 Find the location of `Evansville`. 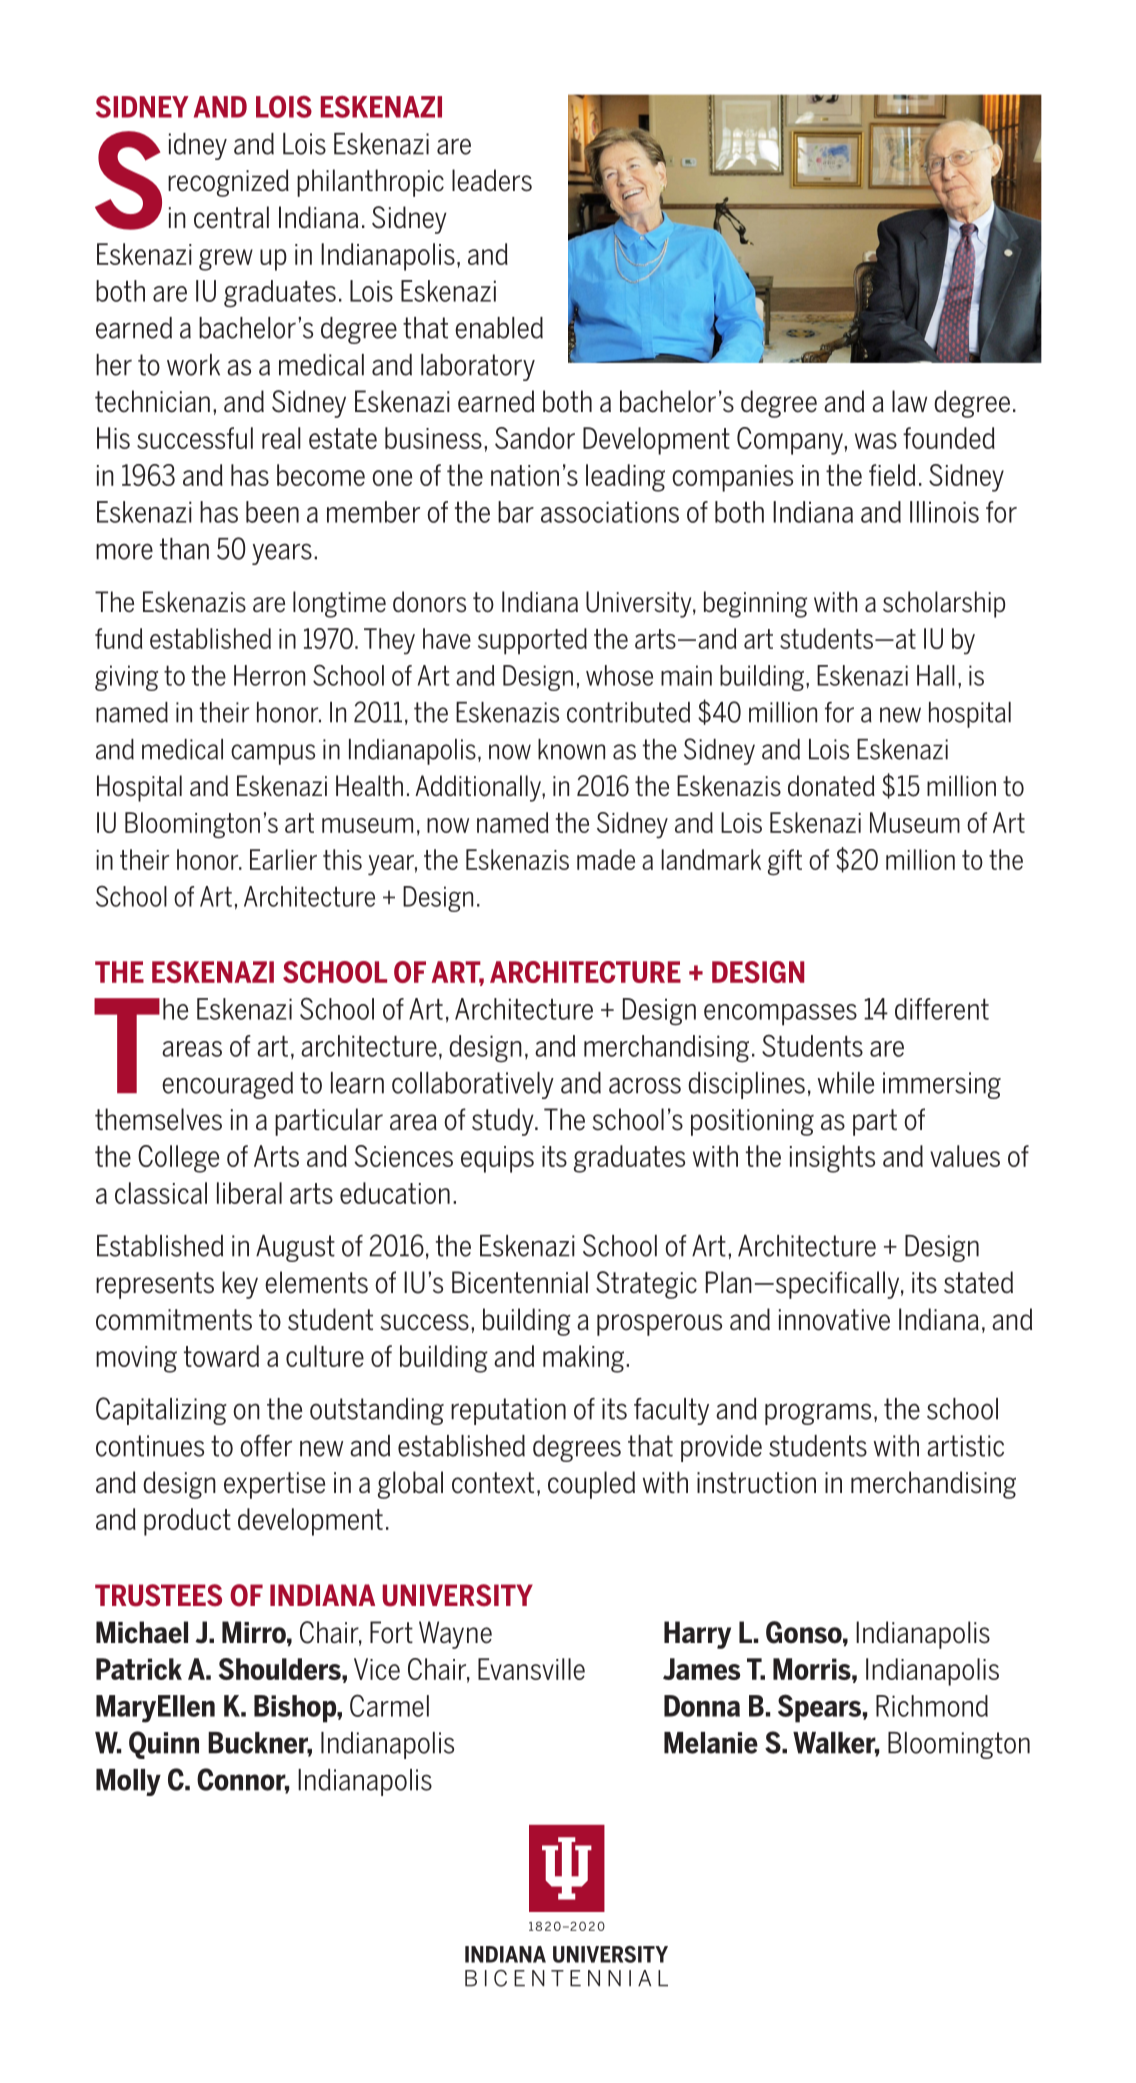

Evansville is located at coordinates (531, 1669).
